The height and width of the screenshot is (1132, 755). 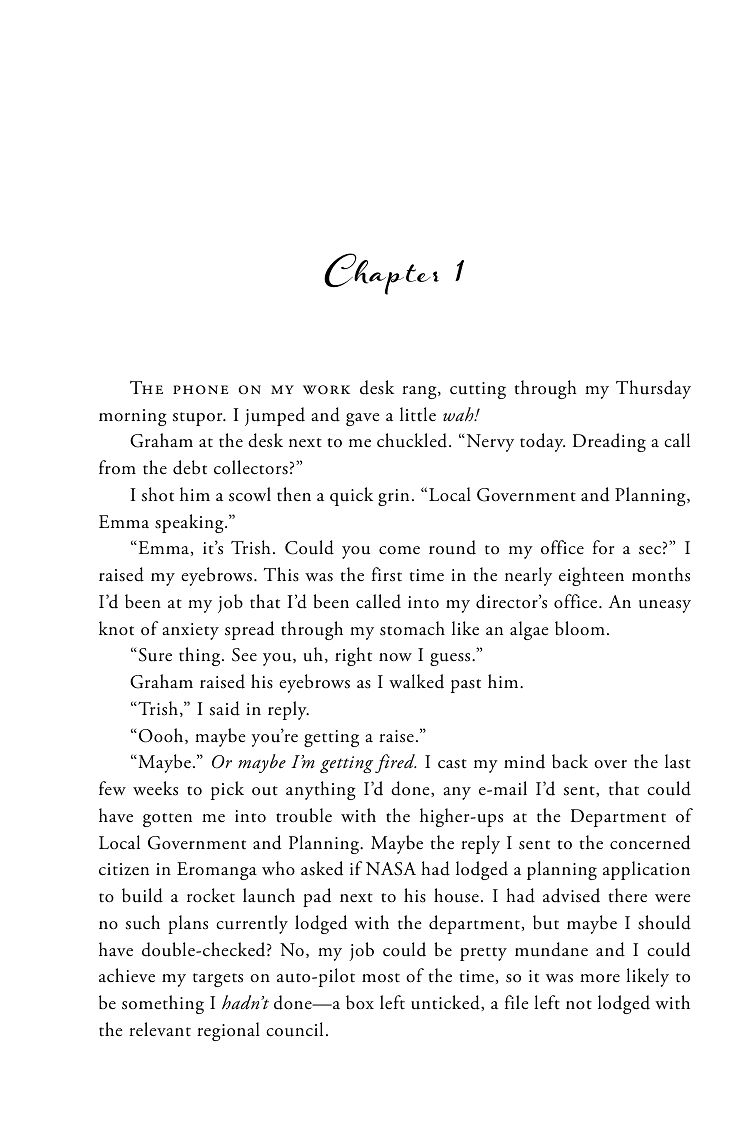 I want to click on bloom, so click(x=580, y=628).
